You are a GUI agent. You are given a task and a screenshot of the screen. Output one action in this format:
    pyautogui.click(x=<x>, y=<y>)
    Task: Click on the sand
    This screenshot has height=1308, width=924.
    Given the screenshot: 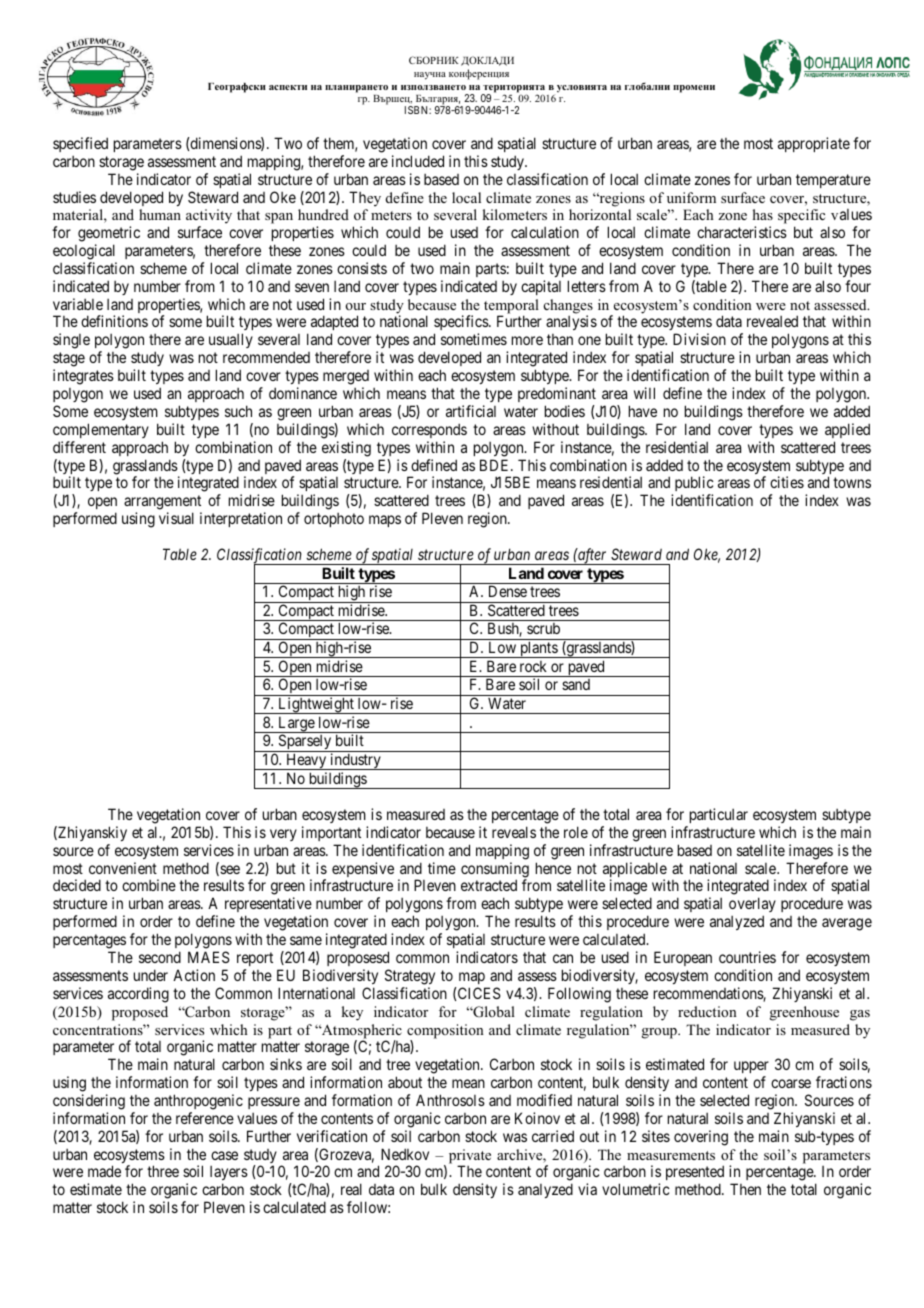 What is the action you would take?
    pyautogui.click(x=576, y=684)
